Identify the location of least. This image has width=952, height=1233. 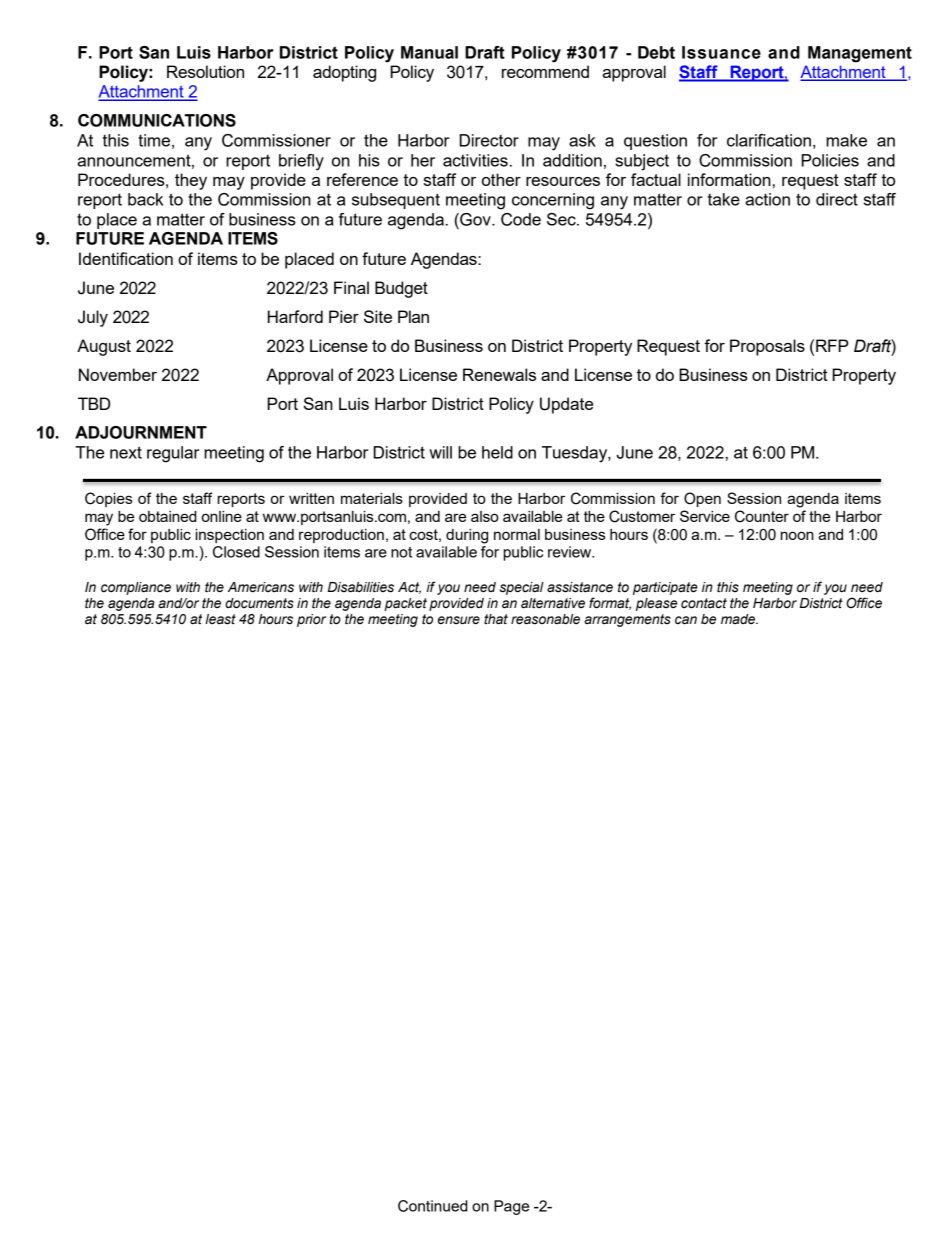
(220, 619).
